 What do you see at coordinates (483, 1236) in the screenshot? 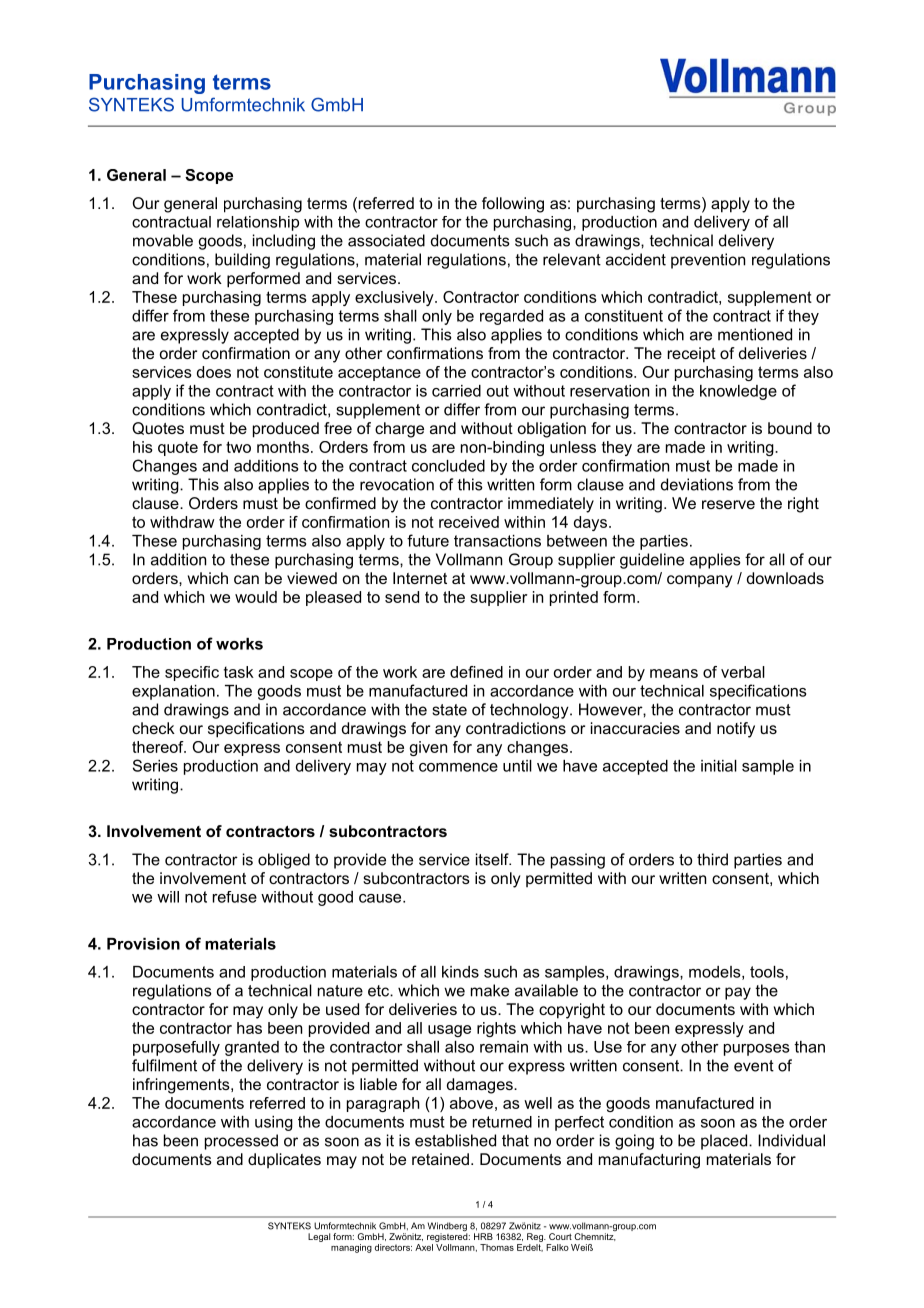
I see `HRB` at bounding box center [483, 1236].
